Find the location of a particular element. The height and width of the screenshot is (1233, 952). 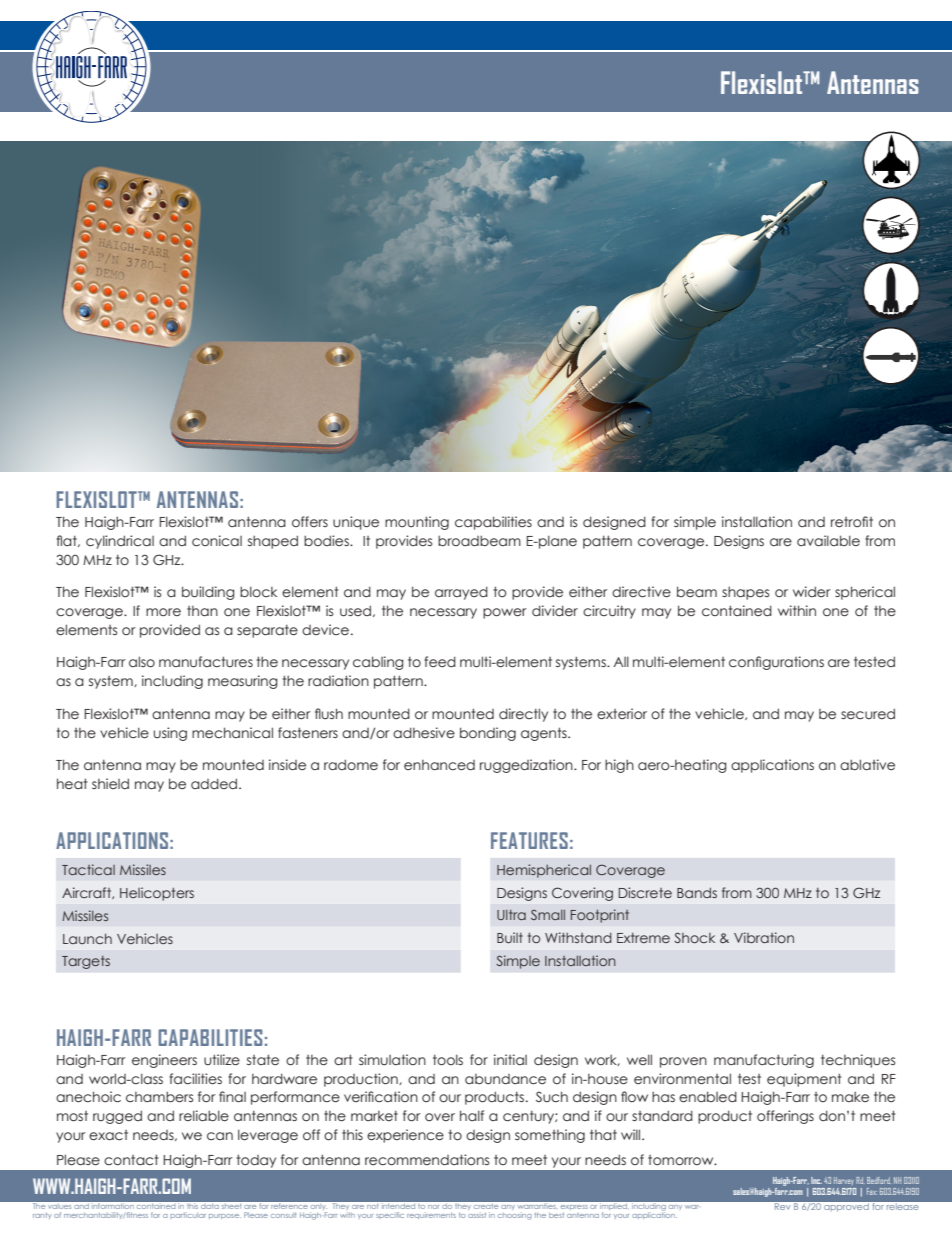

cylindrical is located at coordinates (120, 542).
